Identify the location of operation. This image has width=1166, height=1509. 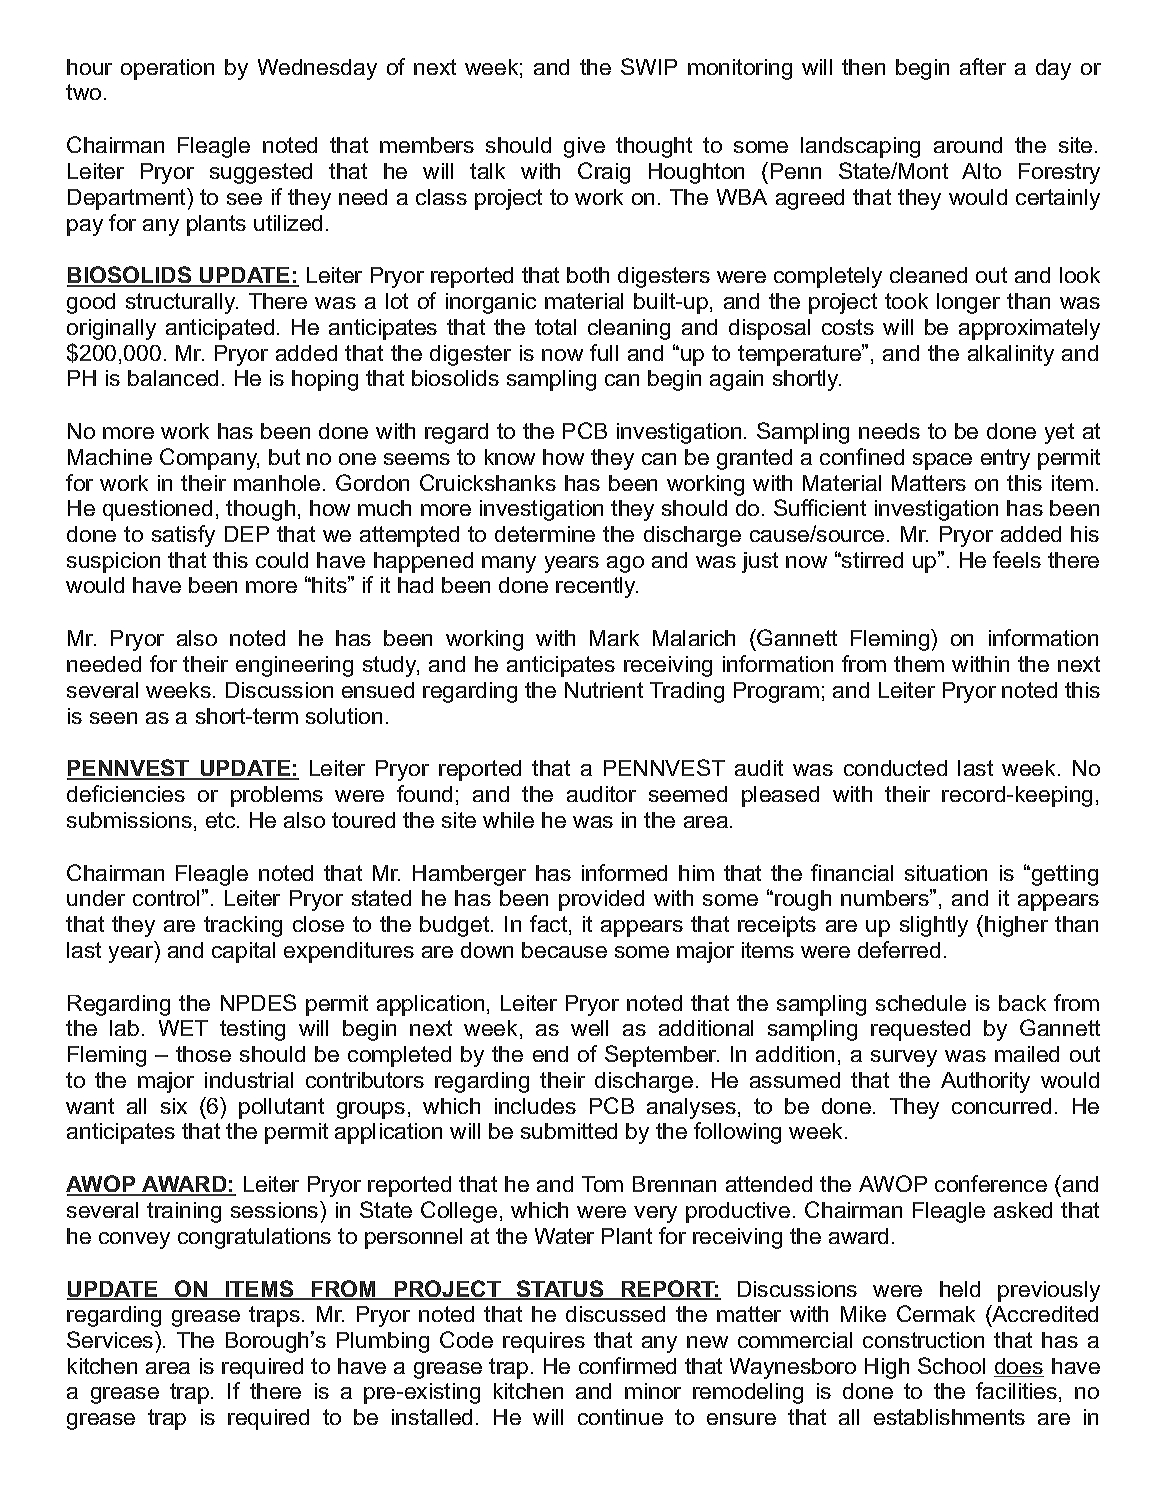
(167, 69).
